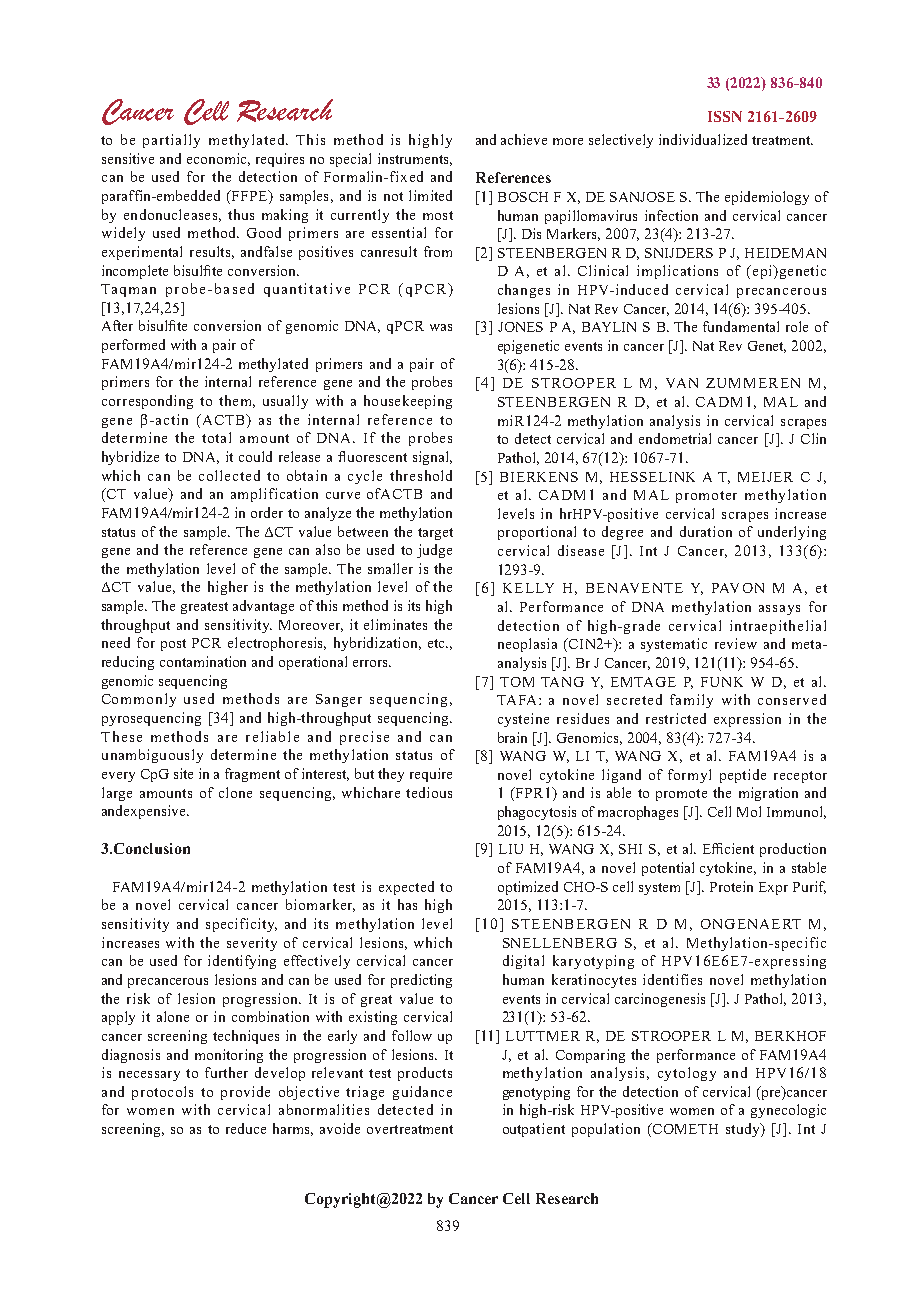  I want to click on post, so click(173, 645).
